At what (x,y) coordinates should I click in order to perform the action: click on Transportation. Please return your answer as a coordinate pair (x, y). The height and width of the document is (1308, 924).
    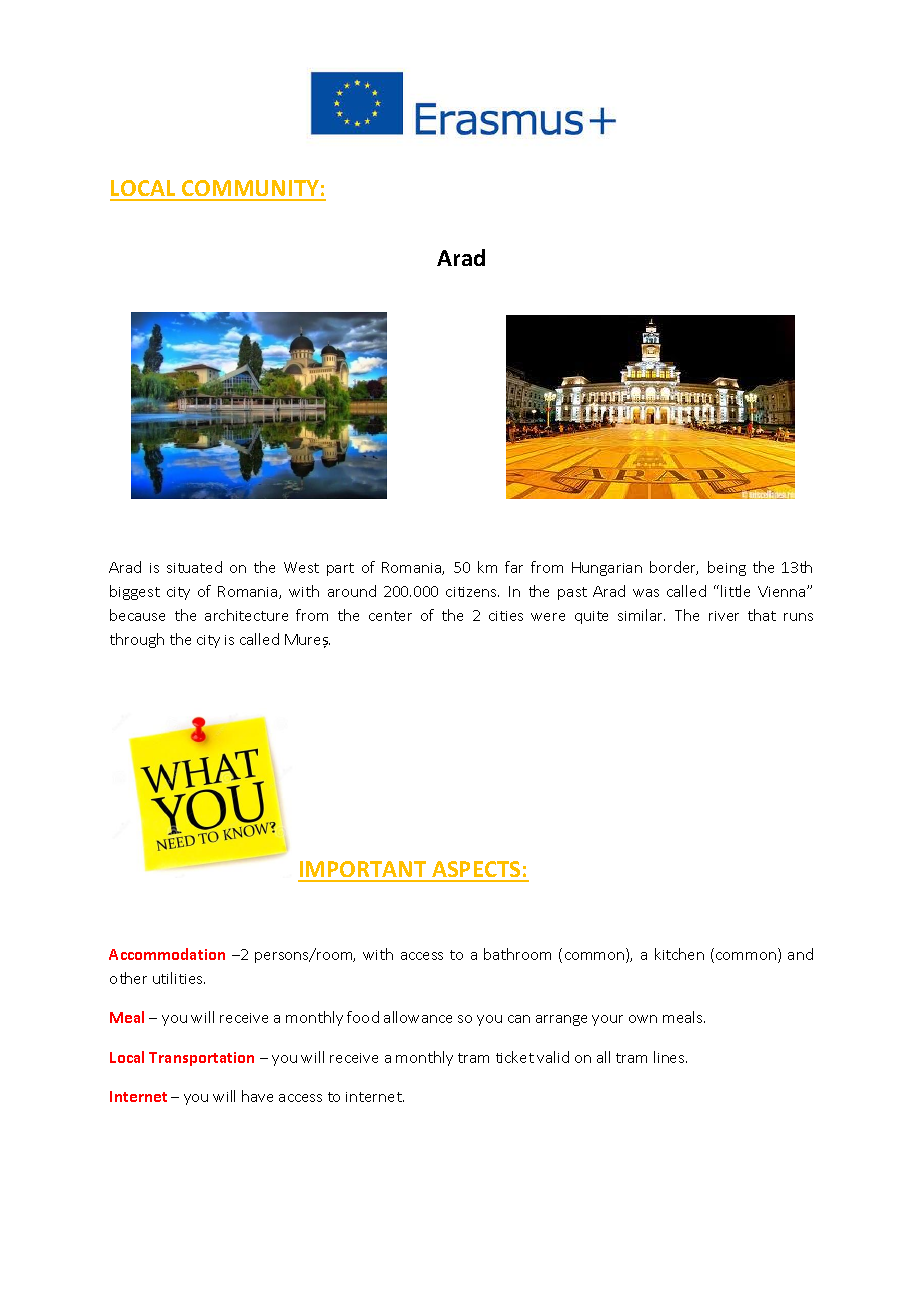
    Looking at the image, I should click on (201, 1059).
